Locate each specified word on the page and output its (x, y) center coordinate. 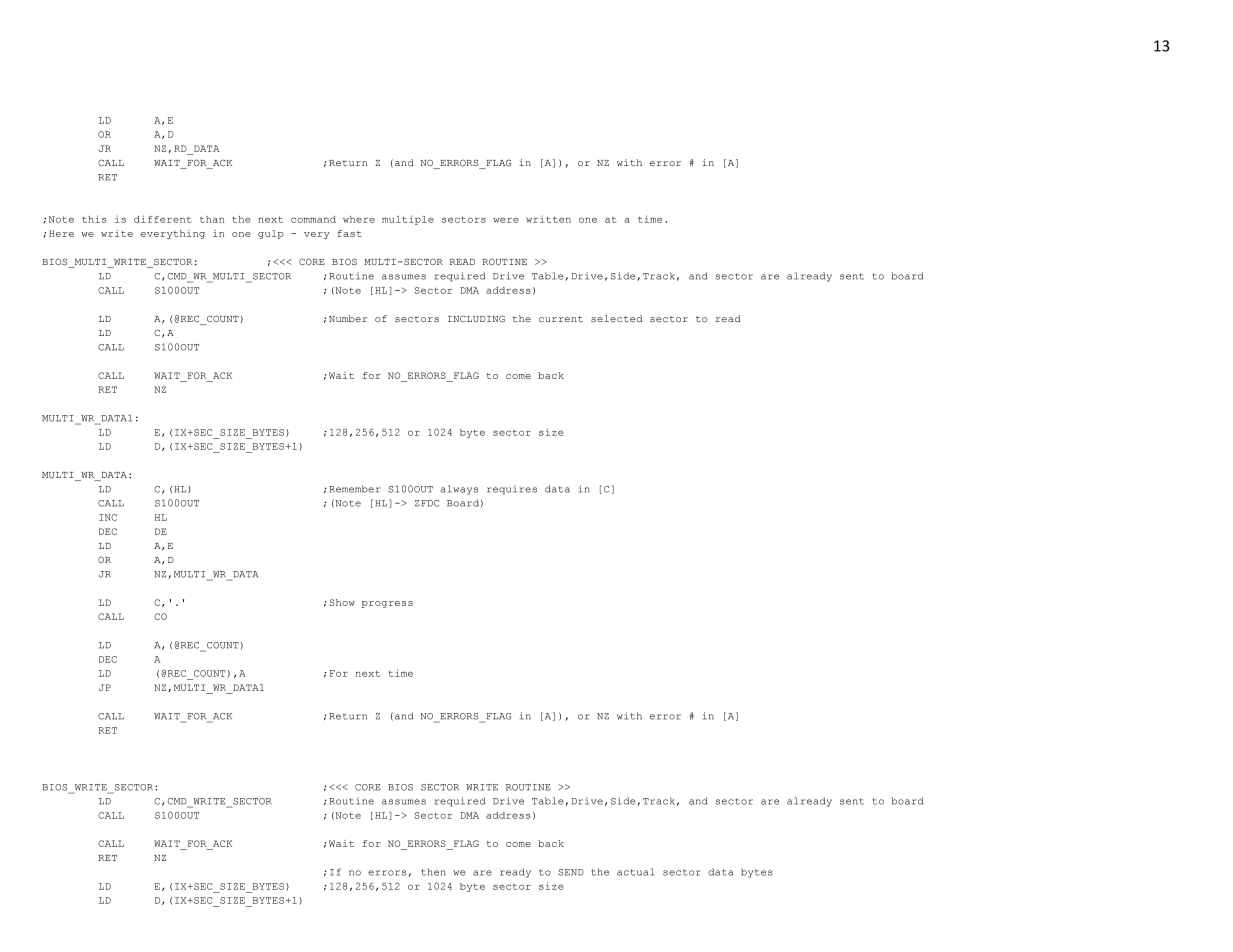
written (548, 219)
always (459, 490)
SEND (571, 872)
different (163, 219)
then (433, 872)
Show (342, 602)
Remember (354, 489)
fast (349, 233)
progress (387, 604)
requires (512, 490)
